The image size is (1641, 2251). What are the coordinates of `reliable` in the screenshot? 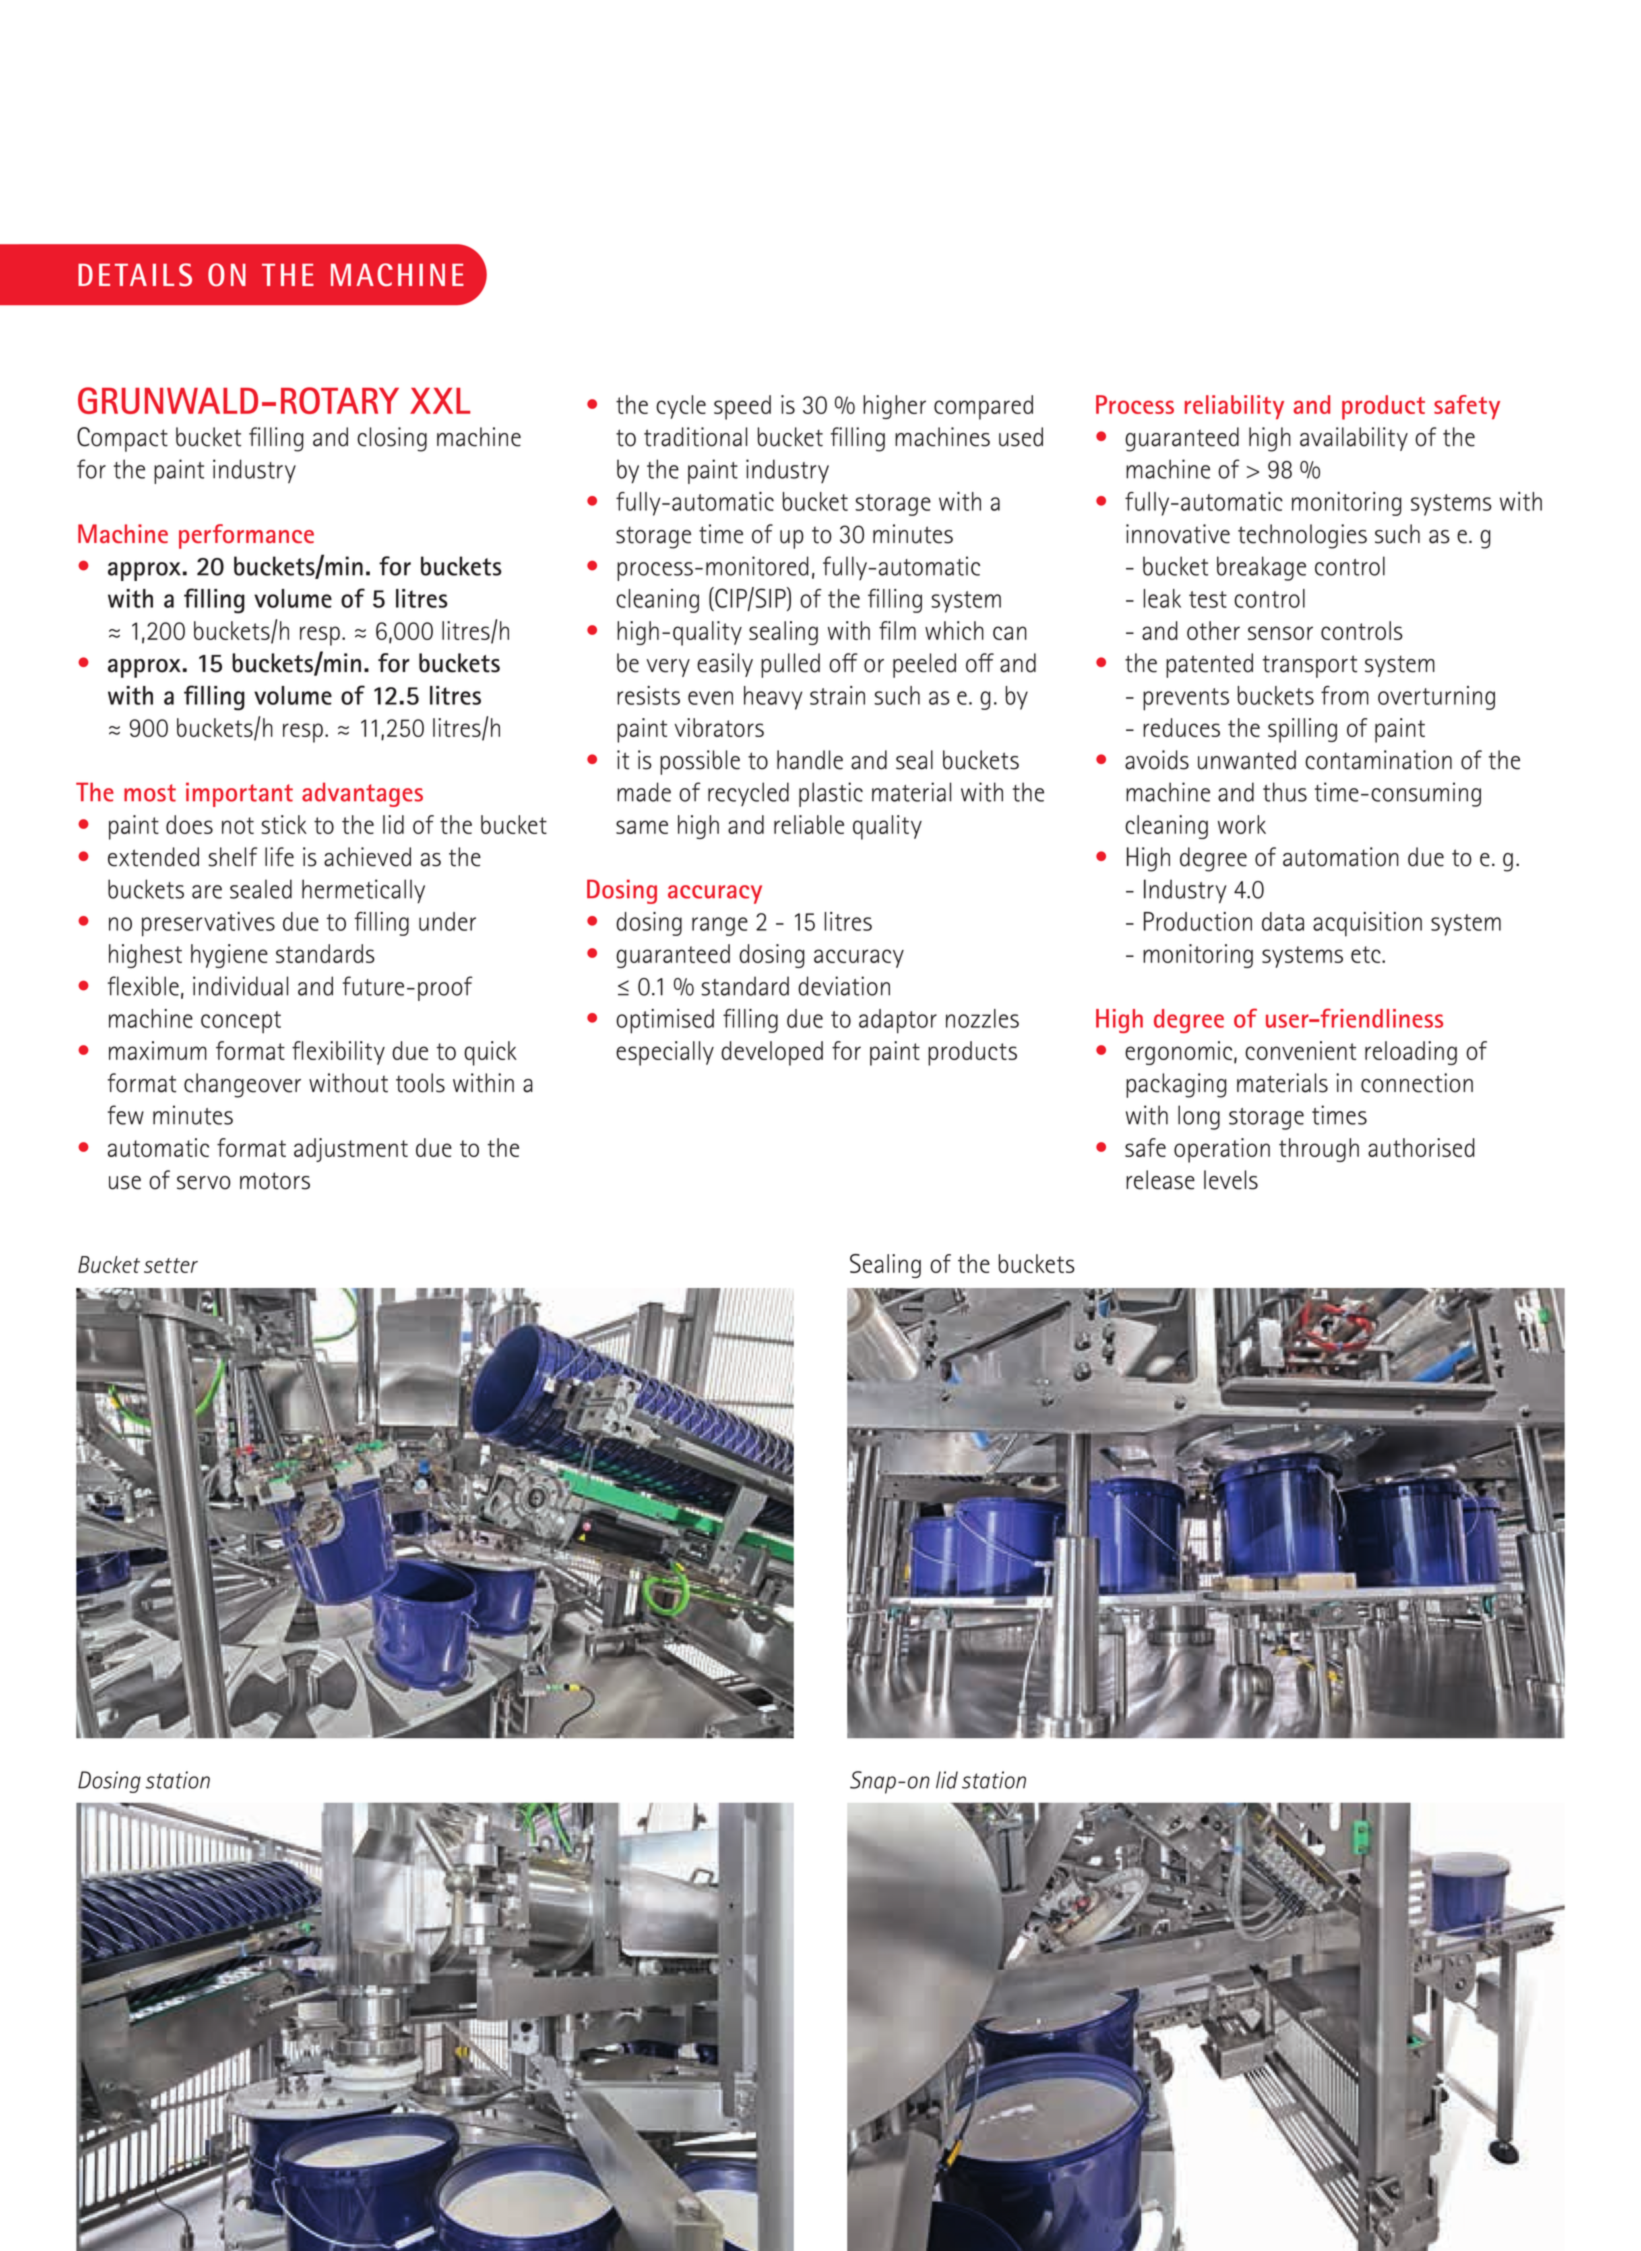 It's located at (809, 824).
